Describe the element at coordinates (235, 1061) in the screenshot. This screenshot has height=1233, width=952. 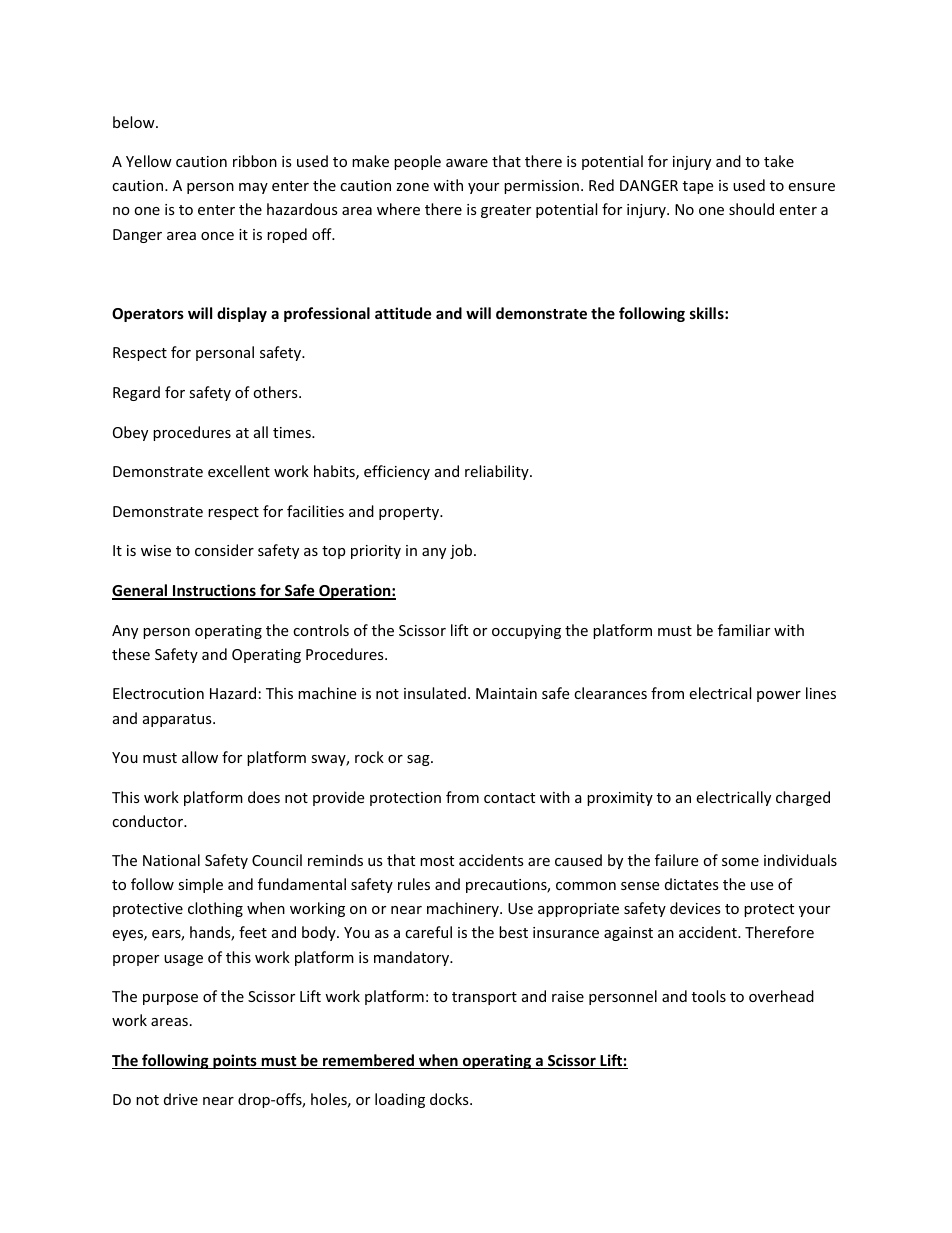
I see `points` at that location.
